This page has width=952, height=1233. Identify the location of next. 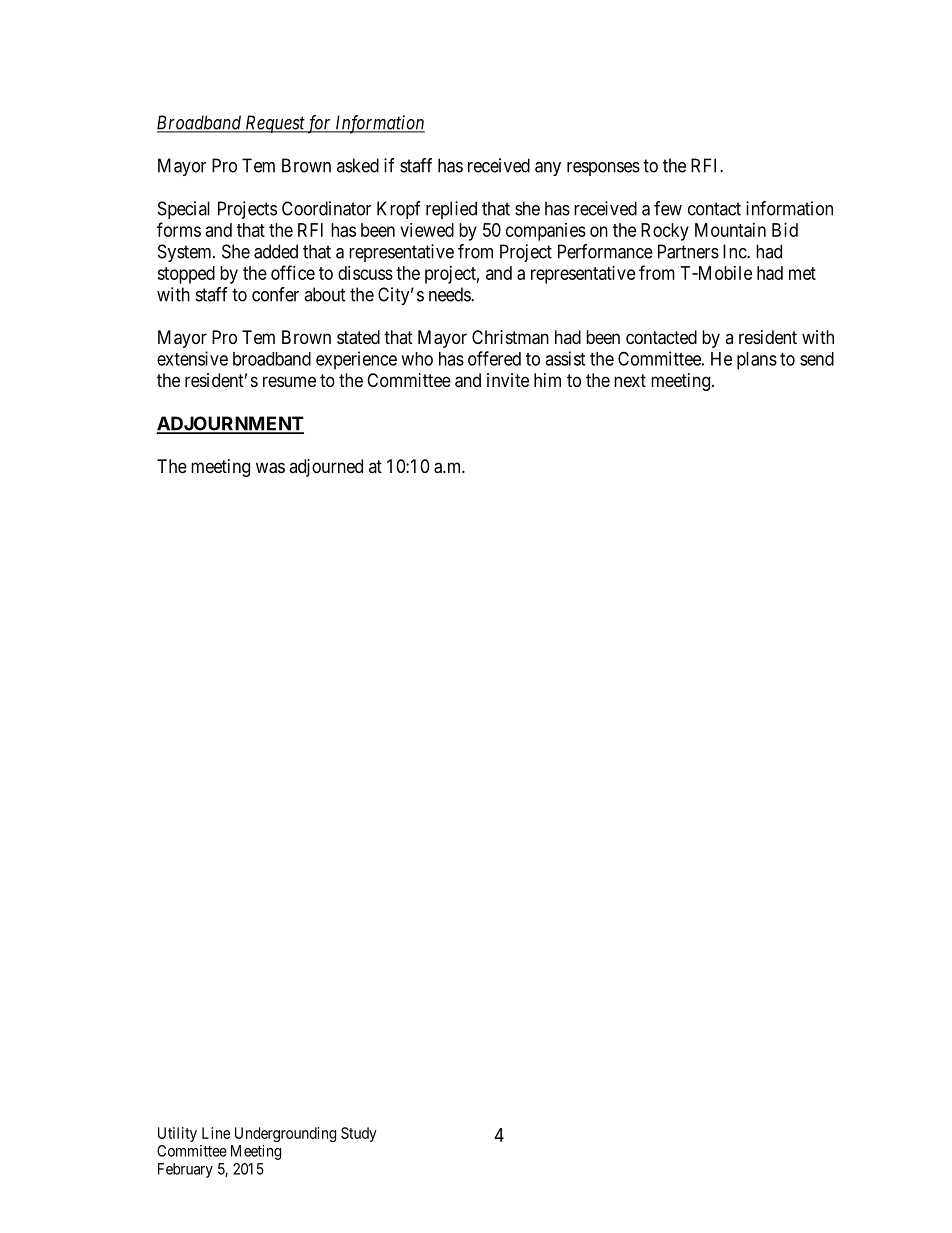
(630, 380).
